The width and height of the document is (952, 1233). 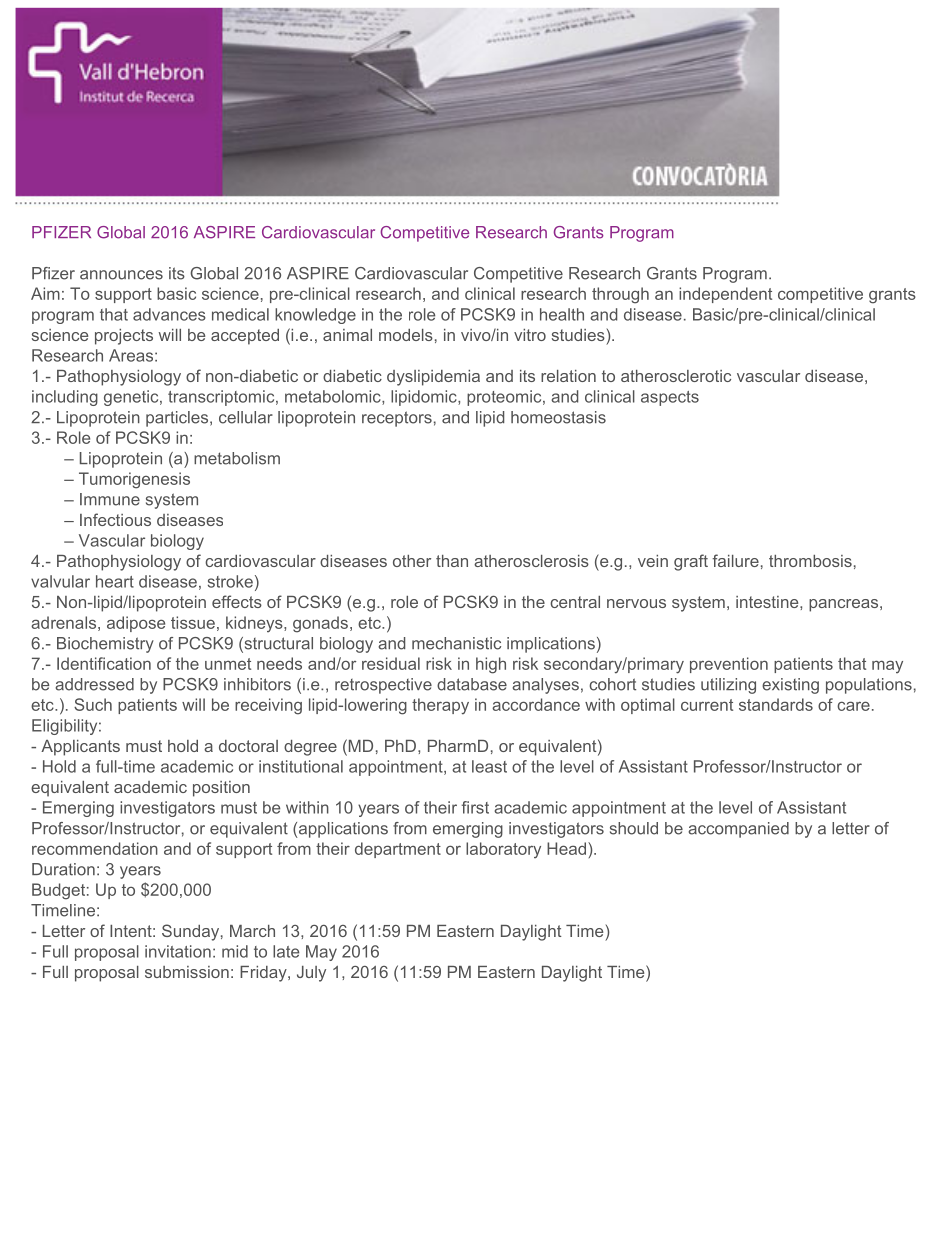 I want to click on independent, so click(x=725, y=295).
